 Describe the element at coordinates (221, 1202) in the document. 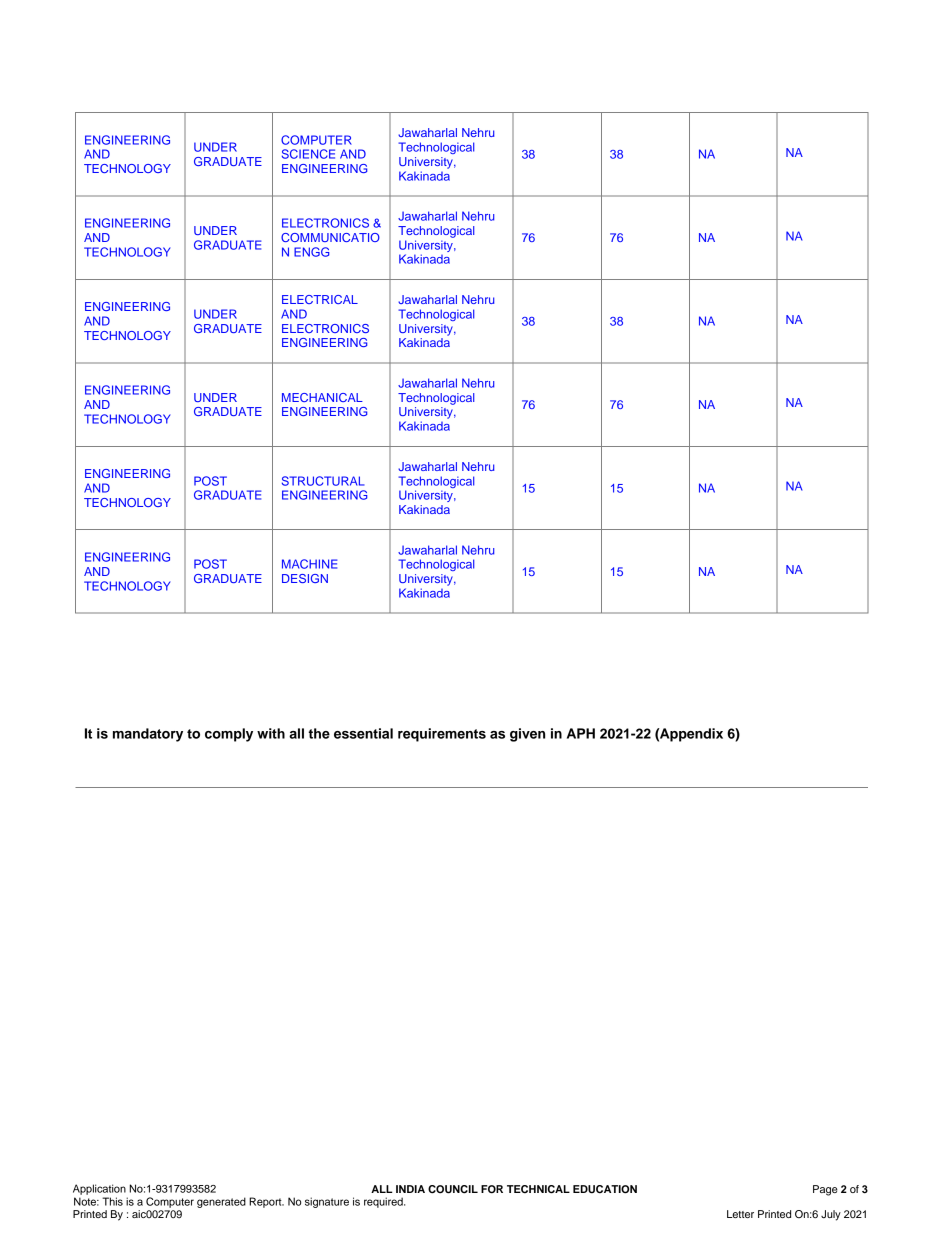

I see `generated` at that location.
